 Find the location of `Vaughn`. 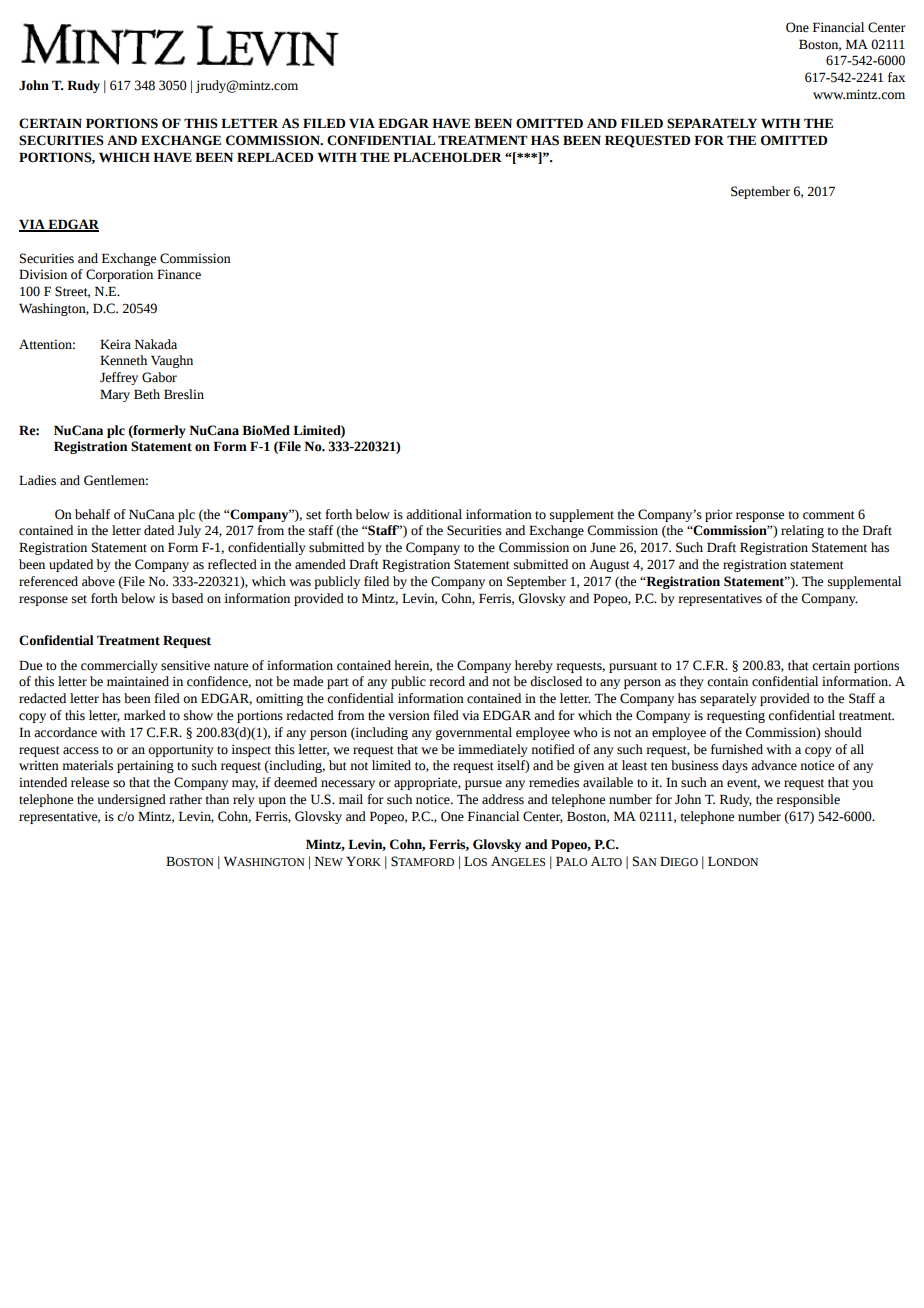

Vaughn is located at coordinates (172, 361).
